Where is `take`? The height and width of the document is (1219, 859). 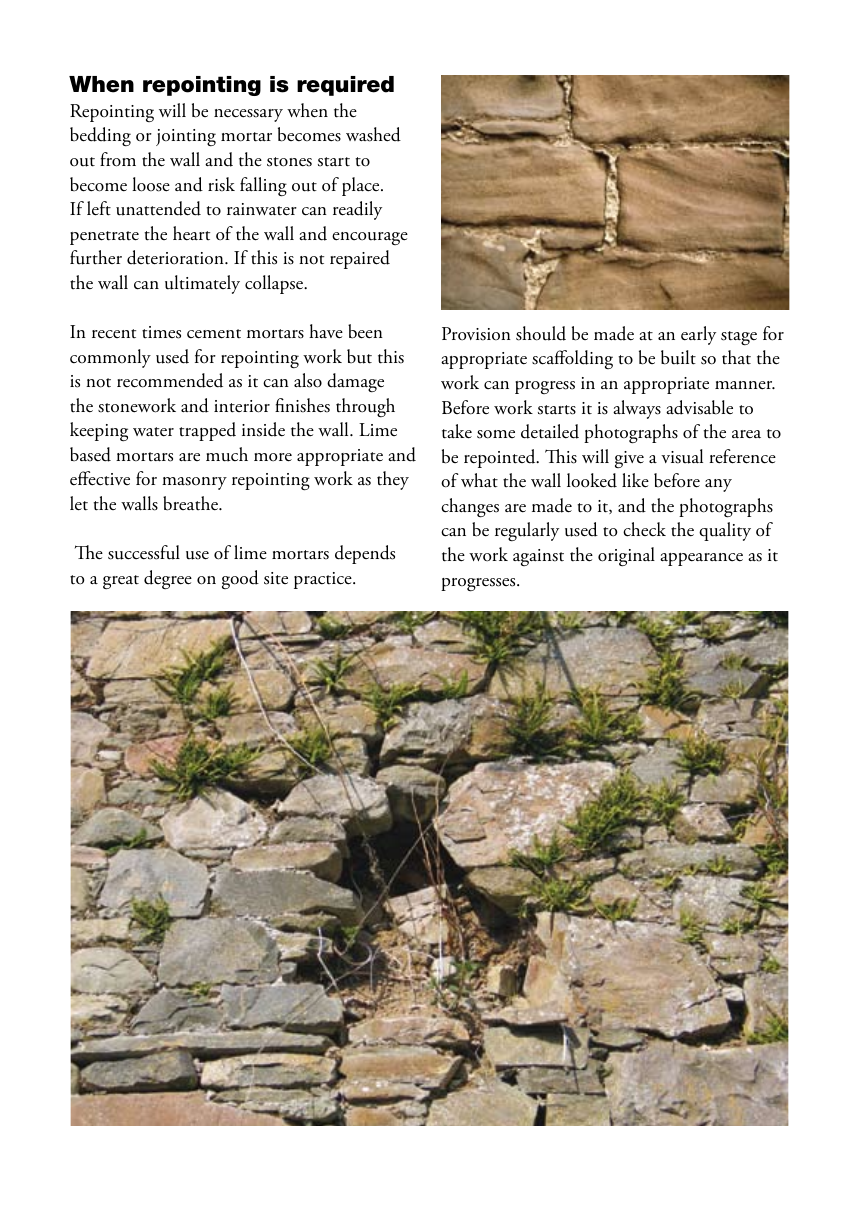
take is located at coordinates (457, 431).
